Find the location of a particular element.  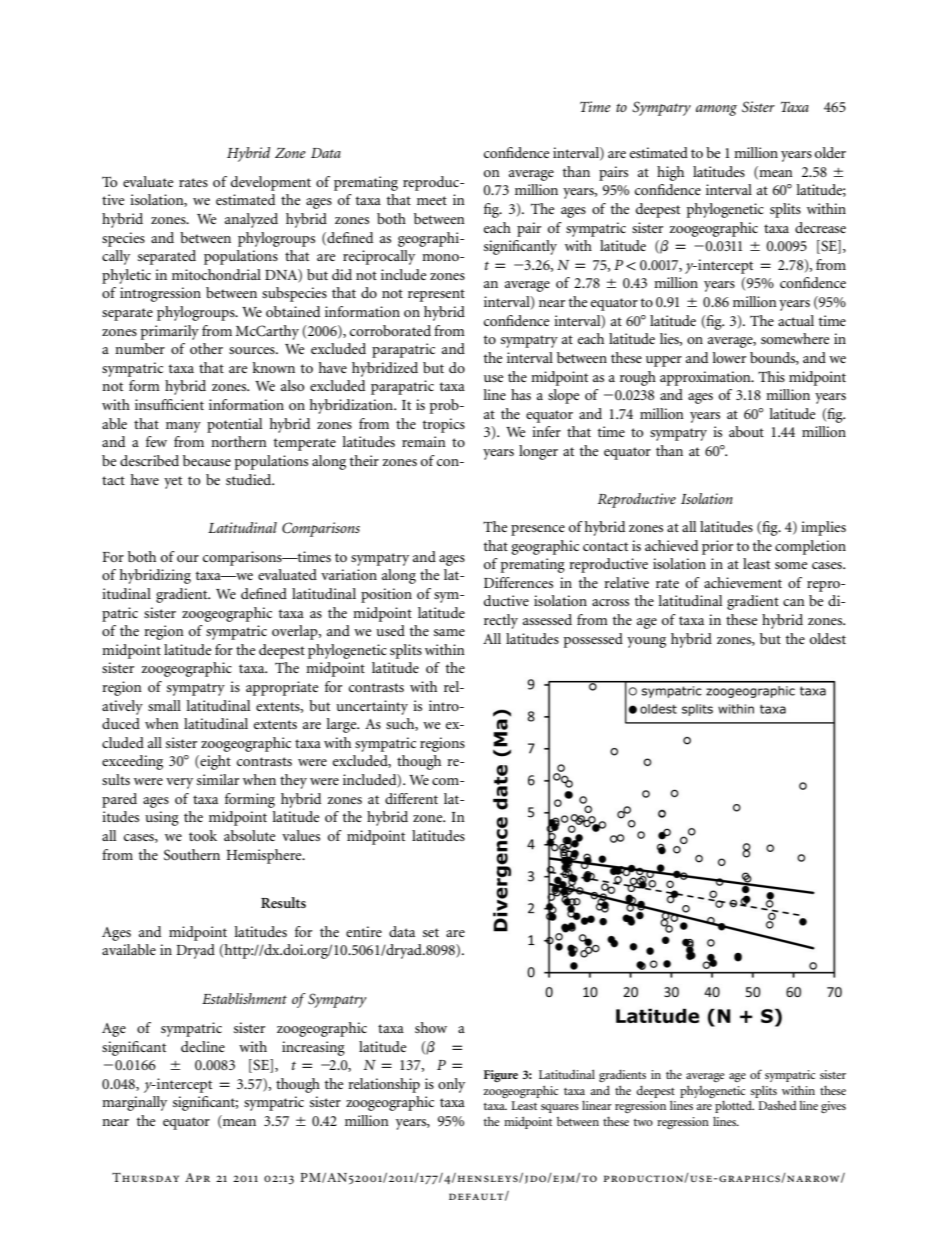

development is located at coordinates (271, 183).
